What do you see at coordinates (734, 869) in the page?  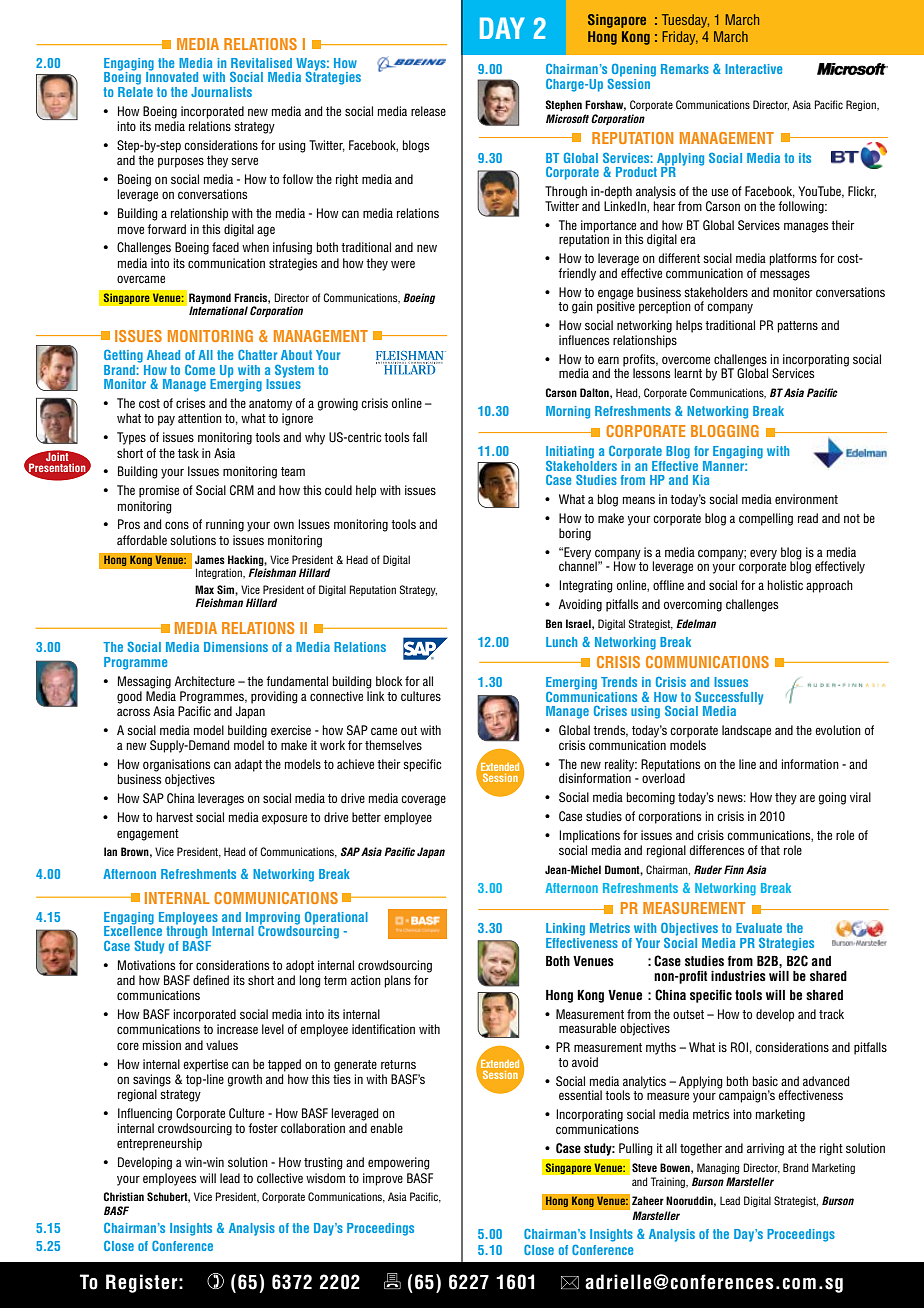 I see `Finn` at bounding box center [734, 869].
